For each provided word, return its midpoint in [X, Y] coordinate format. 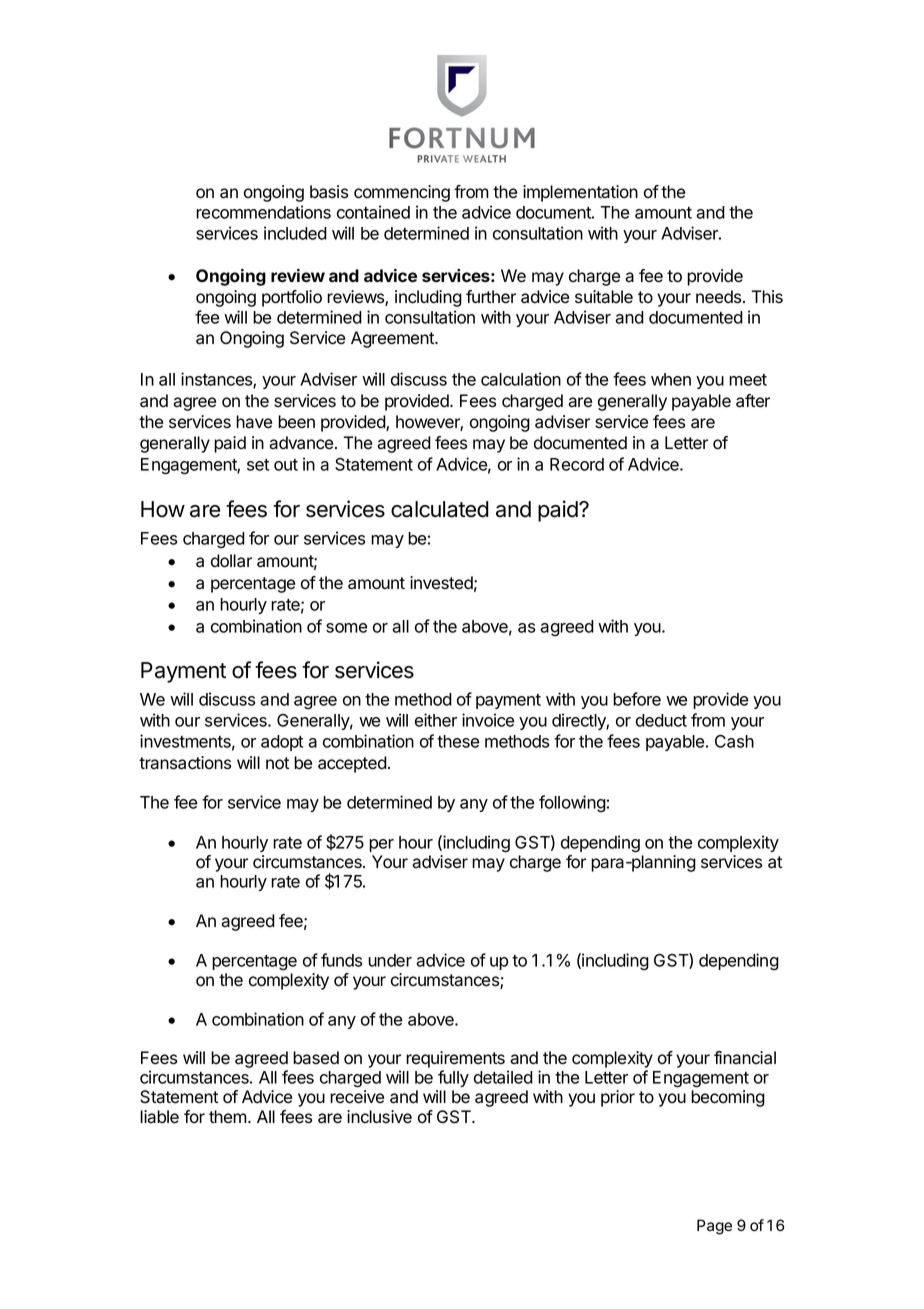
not [277, 763]
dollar [231, 561]
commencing [402, 193]
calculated [440, 509]
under [390, 960]
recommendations [263, 212]
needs [720, 297]
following [572, 804]
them [229, 1117]
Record [577, 464]
